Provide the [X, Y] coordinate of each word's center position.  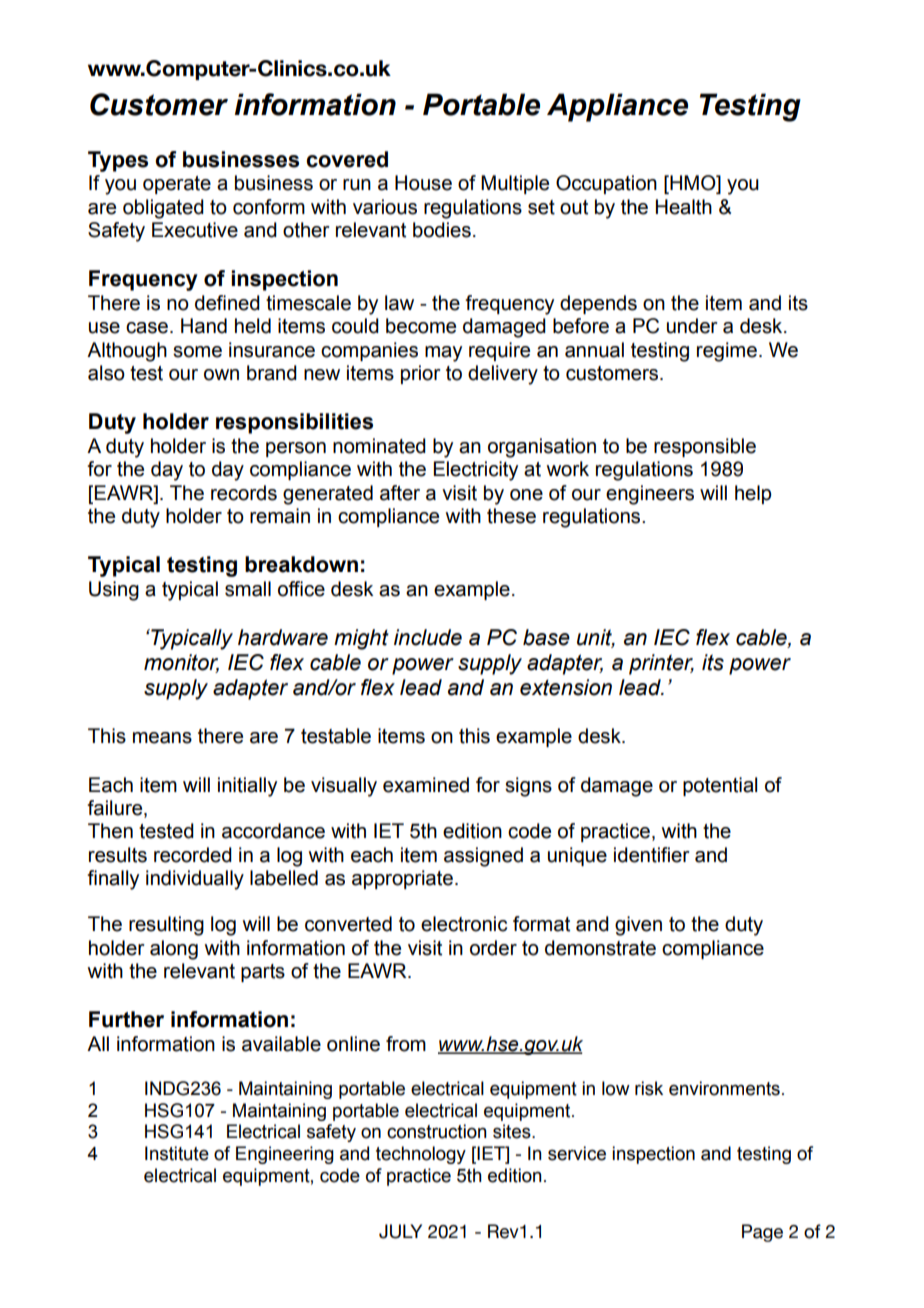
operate [177, 185]
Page [762, 1233]
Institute [177, 1153]
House [423, 183]
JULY [400, 1231]
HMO [693, 184]
